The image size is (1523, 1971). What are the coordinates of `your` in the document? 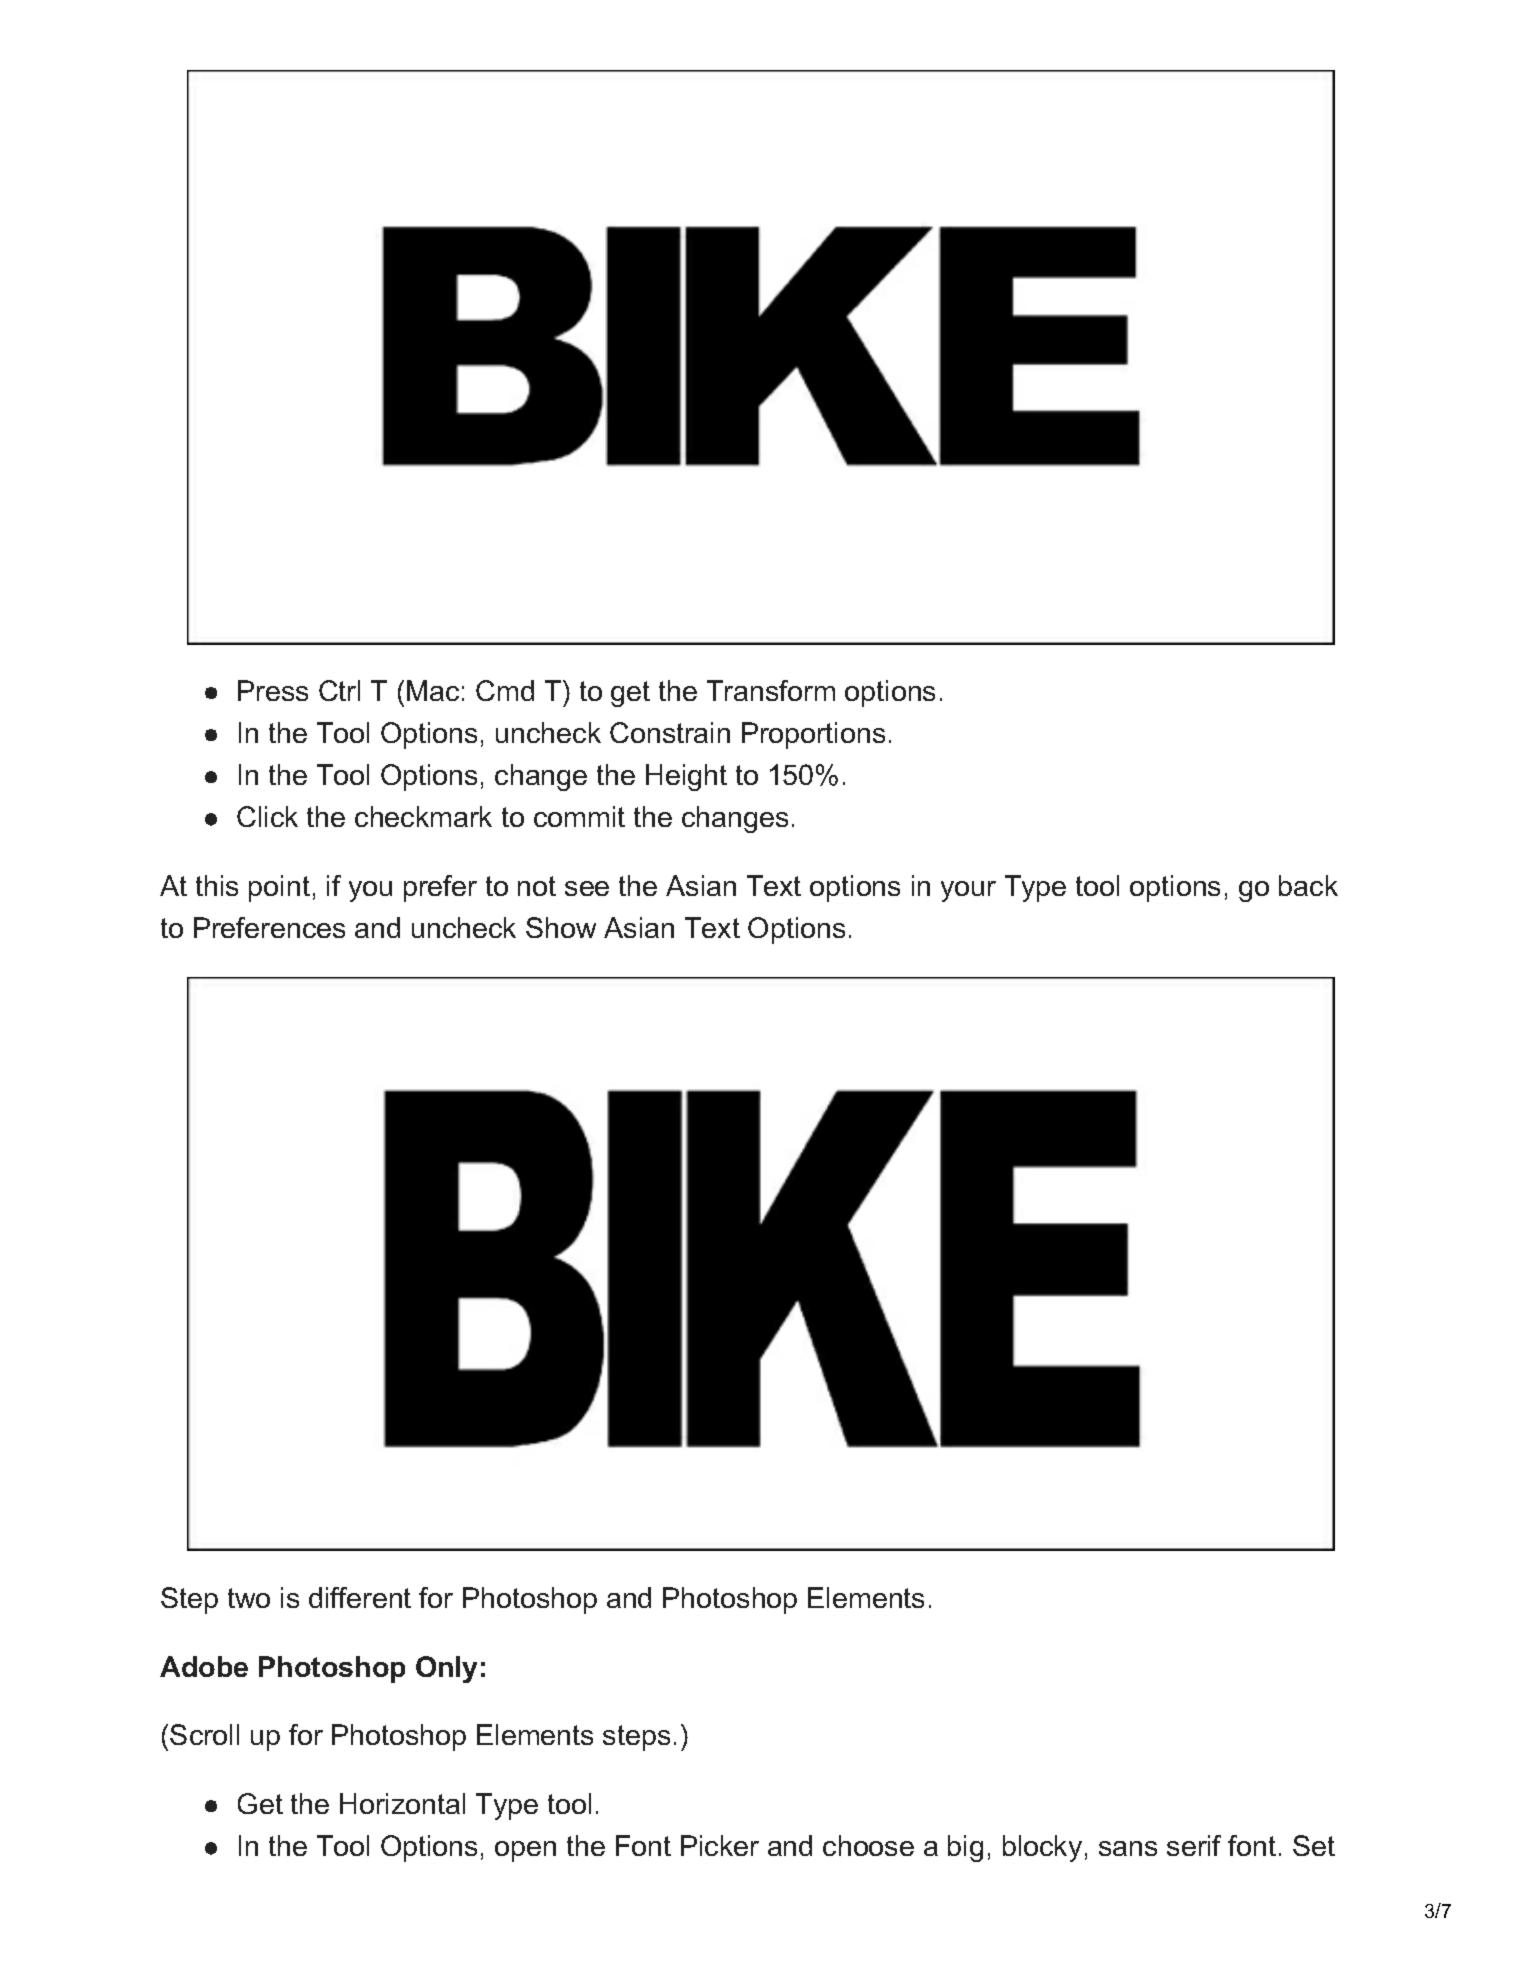 It's located at (968, 891).
